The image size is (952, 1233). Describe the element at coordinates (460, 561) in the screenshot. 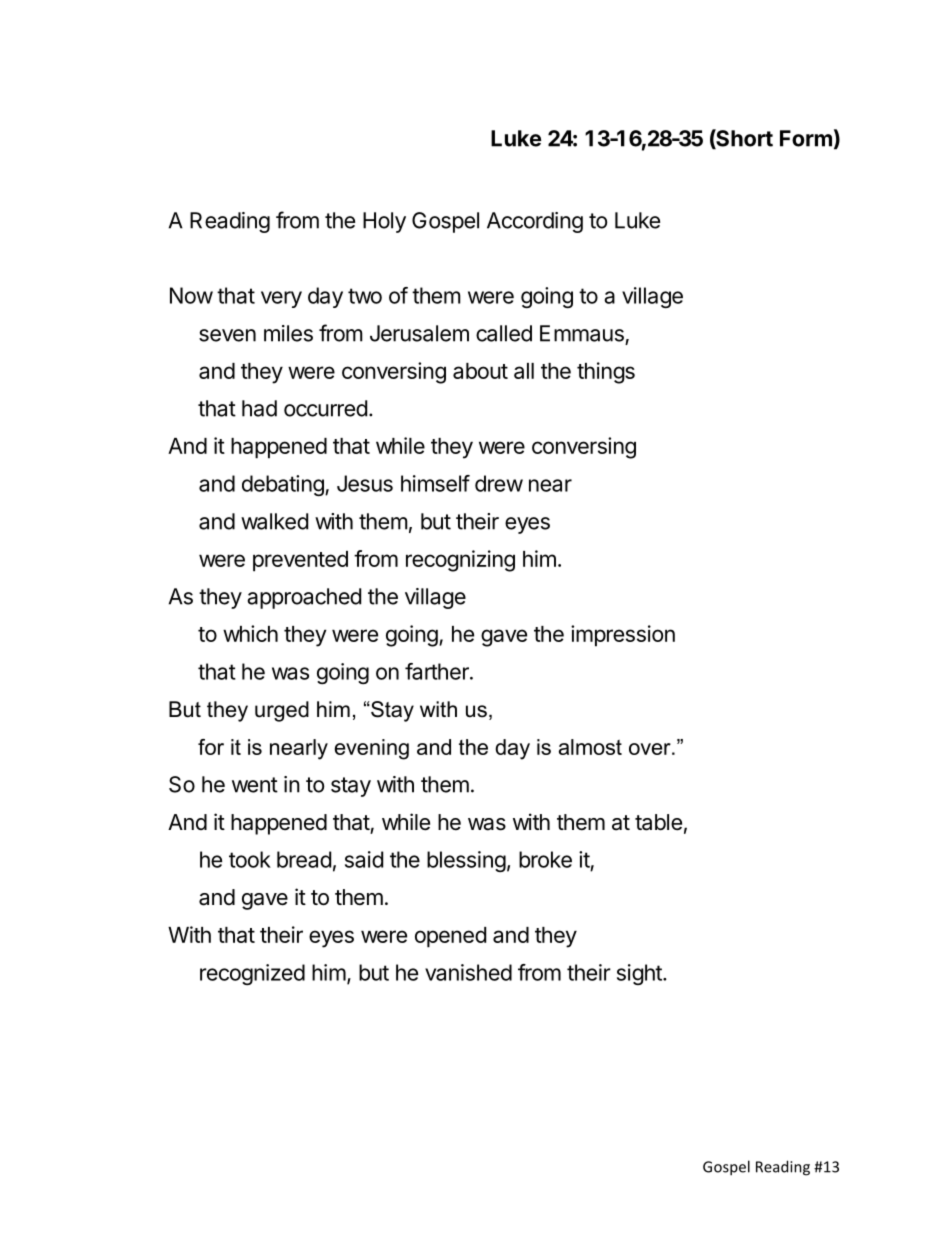

I see `recognizing` at that location.
